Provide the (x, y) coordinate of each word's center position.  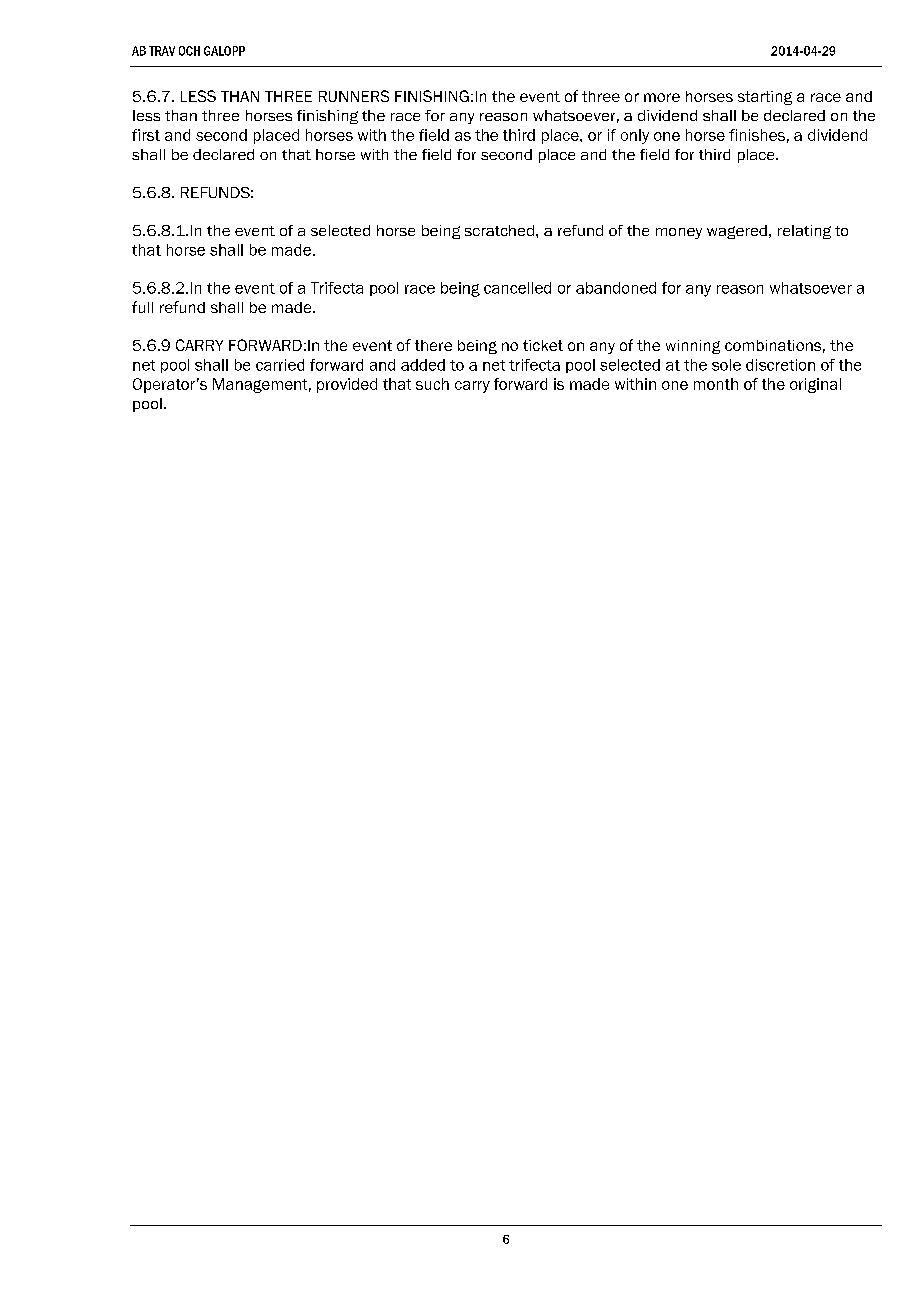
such (432, 384)
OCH (189, 51)
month (716, 384)
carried (280, 365)
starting (765, 98)
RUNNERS (354, 96)
